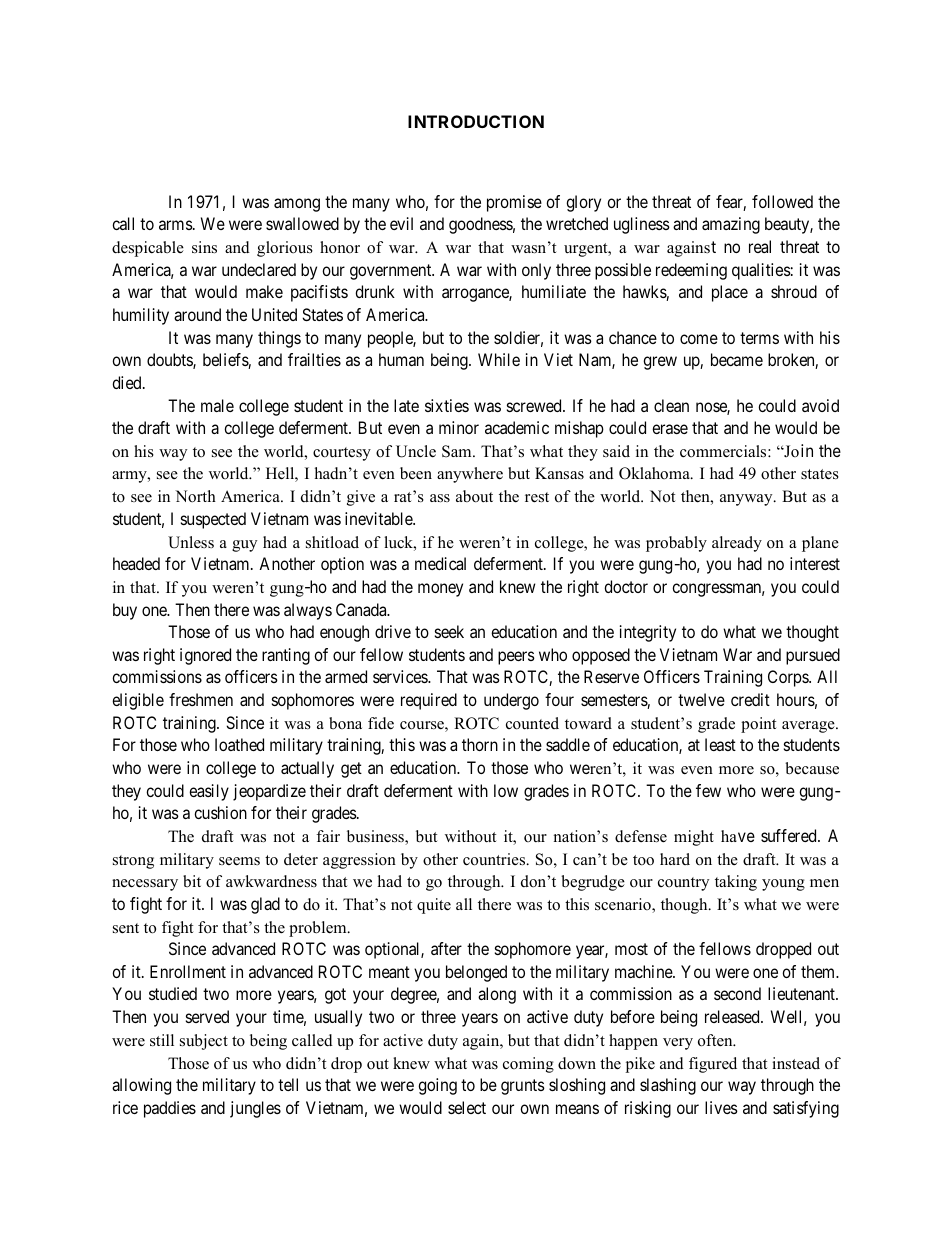  Describe the element at coordinates (437, 1086) in the screenshot. I see `going` at that location.
